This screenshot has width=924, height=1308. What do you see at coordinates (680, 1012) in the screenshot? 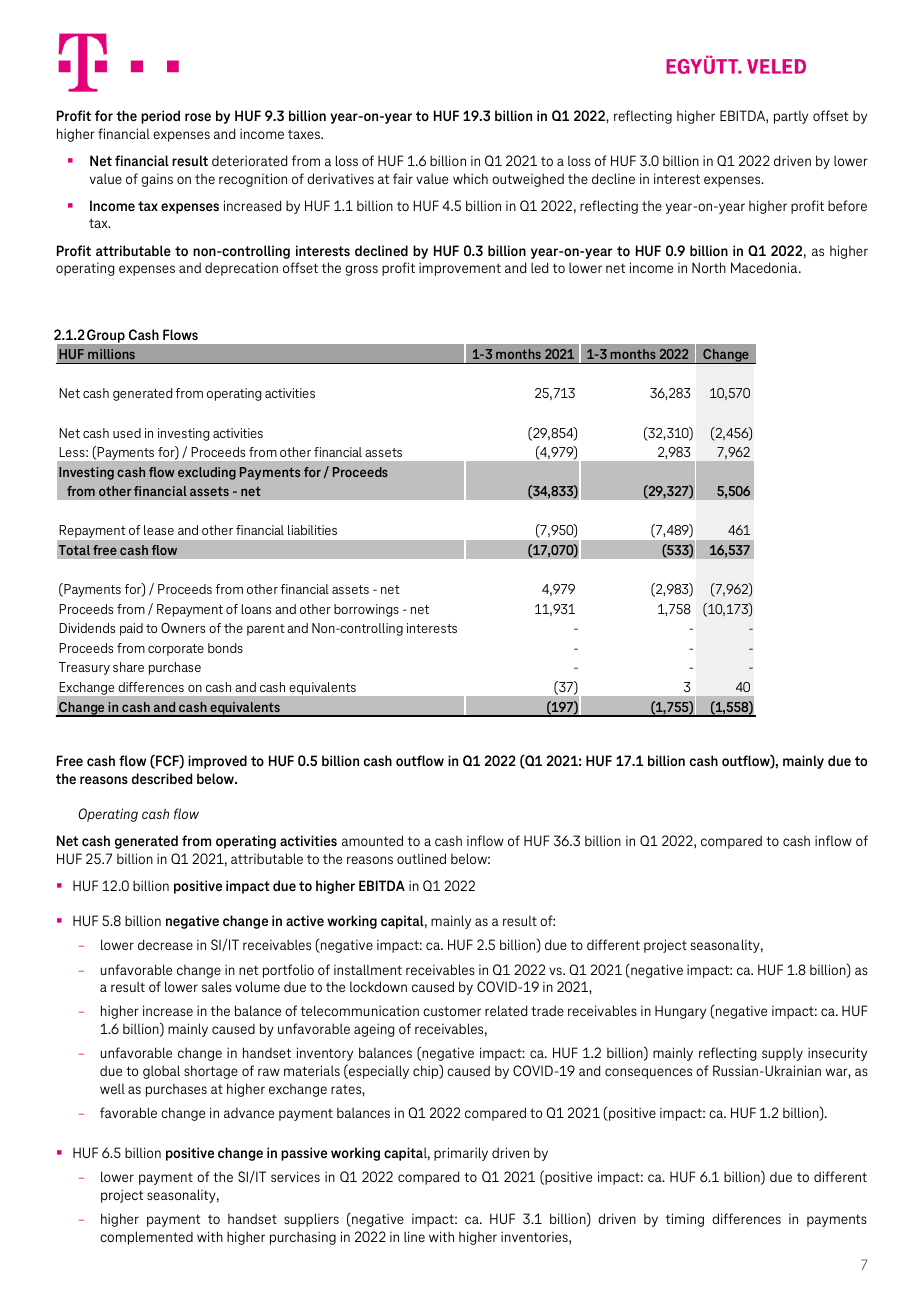
I see `Hungary` at bounding box center [680, 1012].
